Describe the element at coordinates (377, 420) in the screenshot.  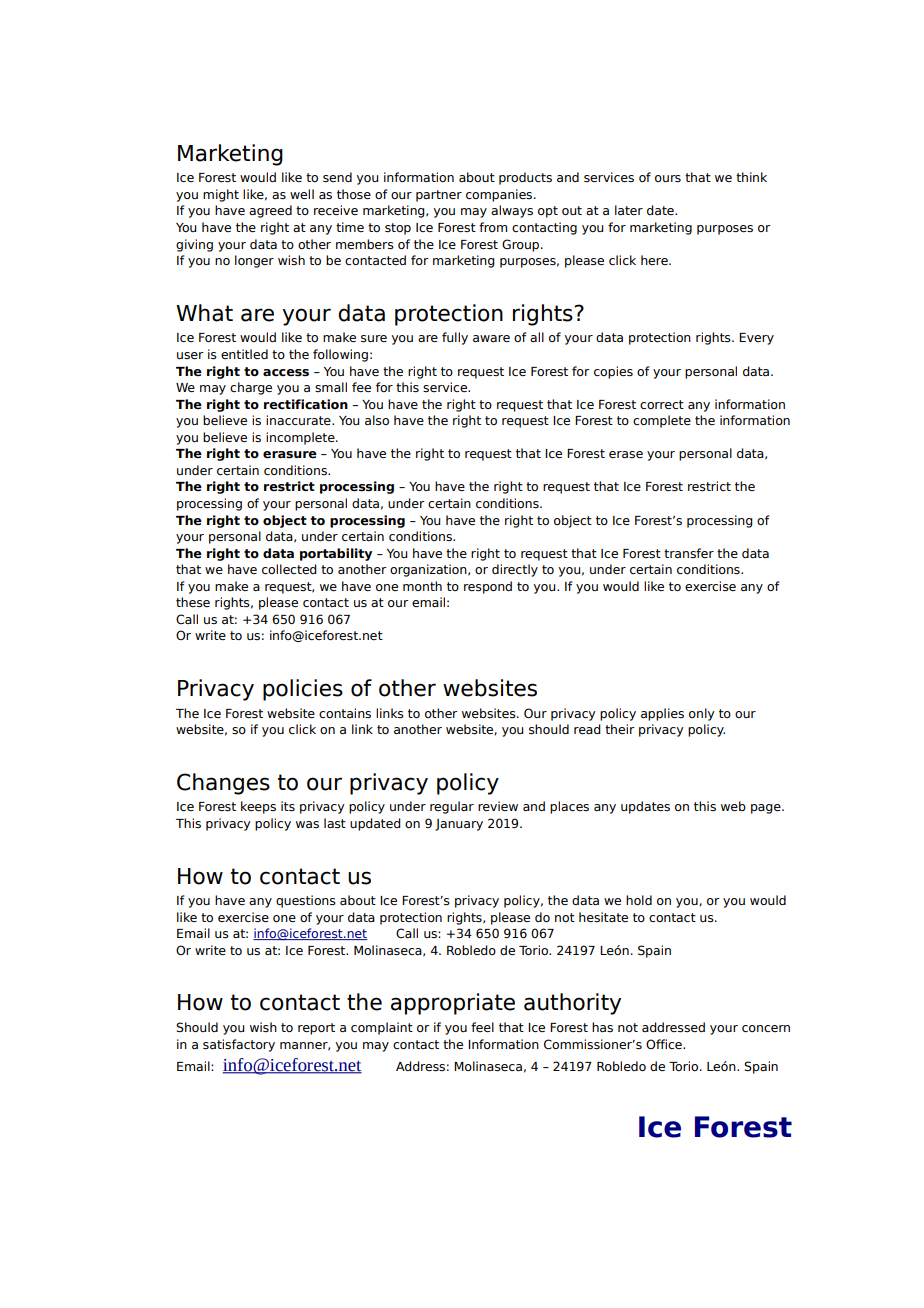
I see `also` at that location.
